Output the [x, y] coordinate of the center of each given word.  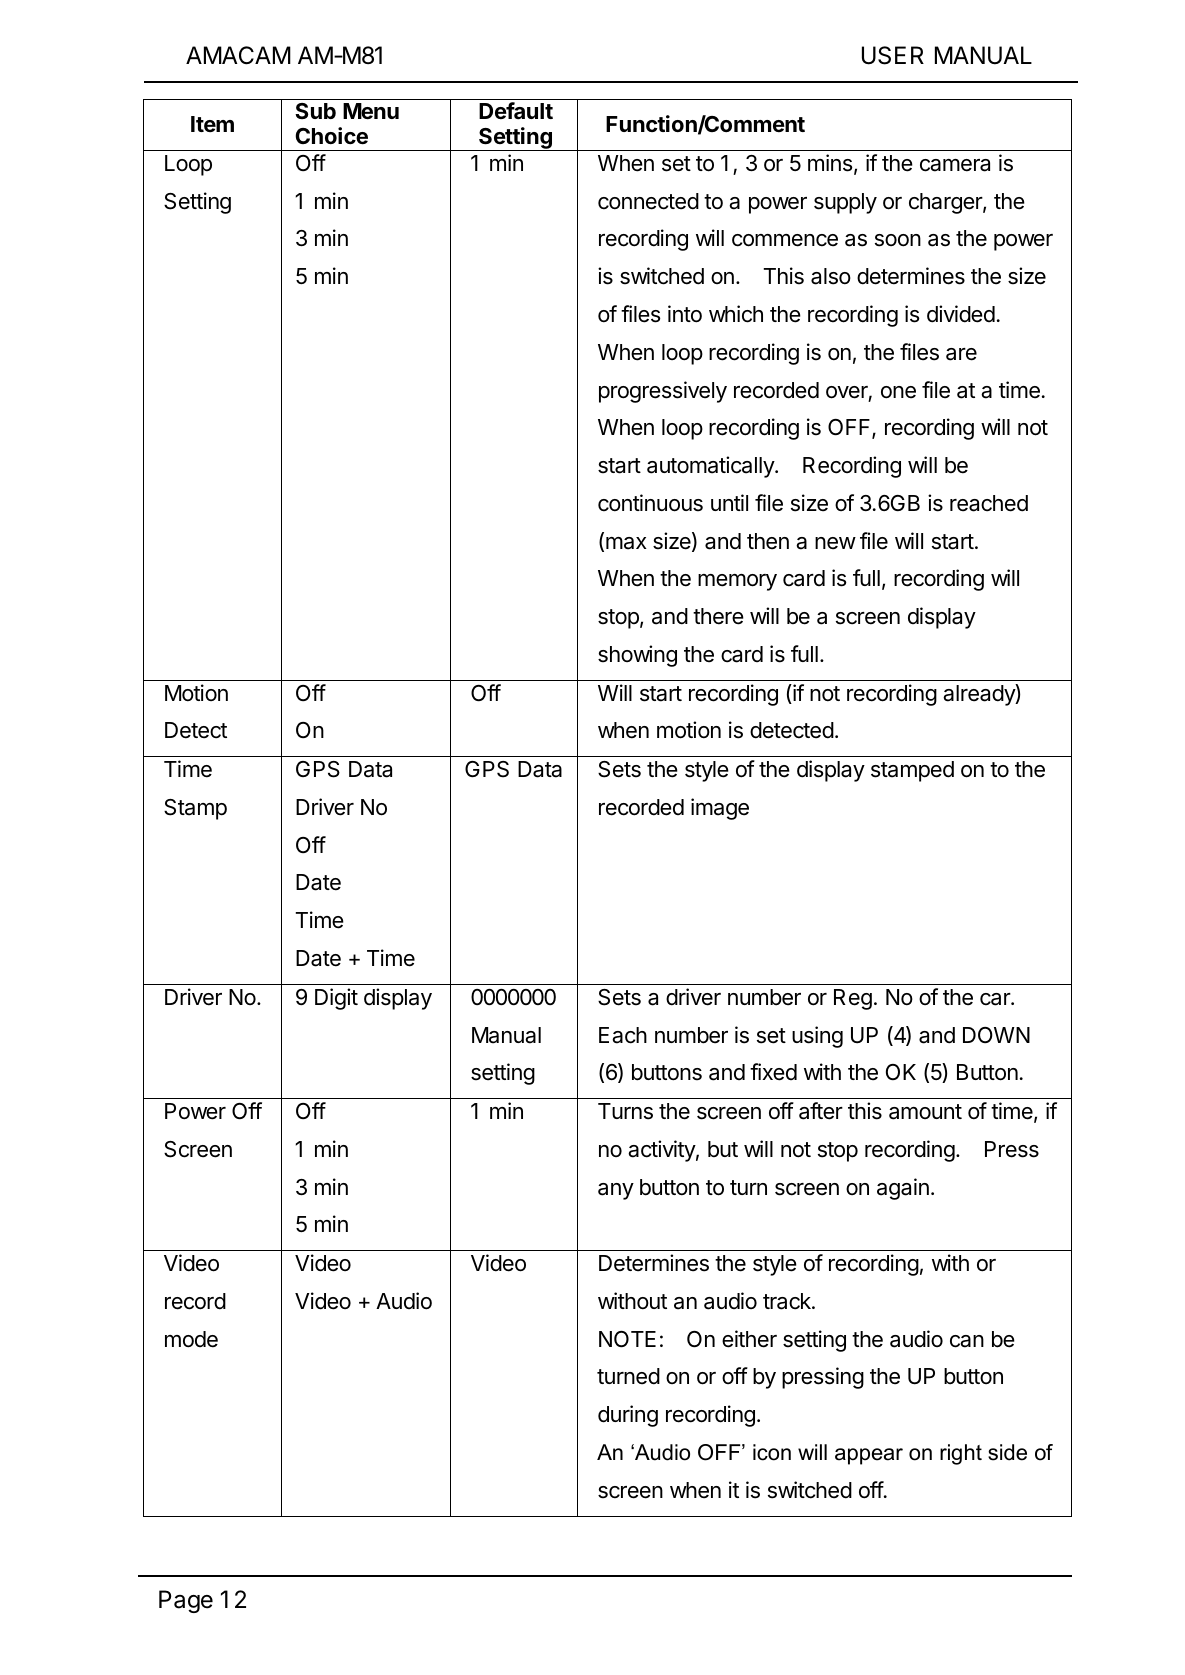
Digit [336, 999]
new [835, 543]
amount [925, 1112]
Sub [315, 111]
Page [186, 1601]
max [626, 543]
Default [516, 111]
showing [637, 656]
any [616, 1191]
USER [893, 55]
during [628, 1416]
